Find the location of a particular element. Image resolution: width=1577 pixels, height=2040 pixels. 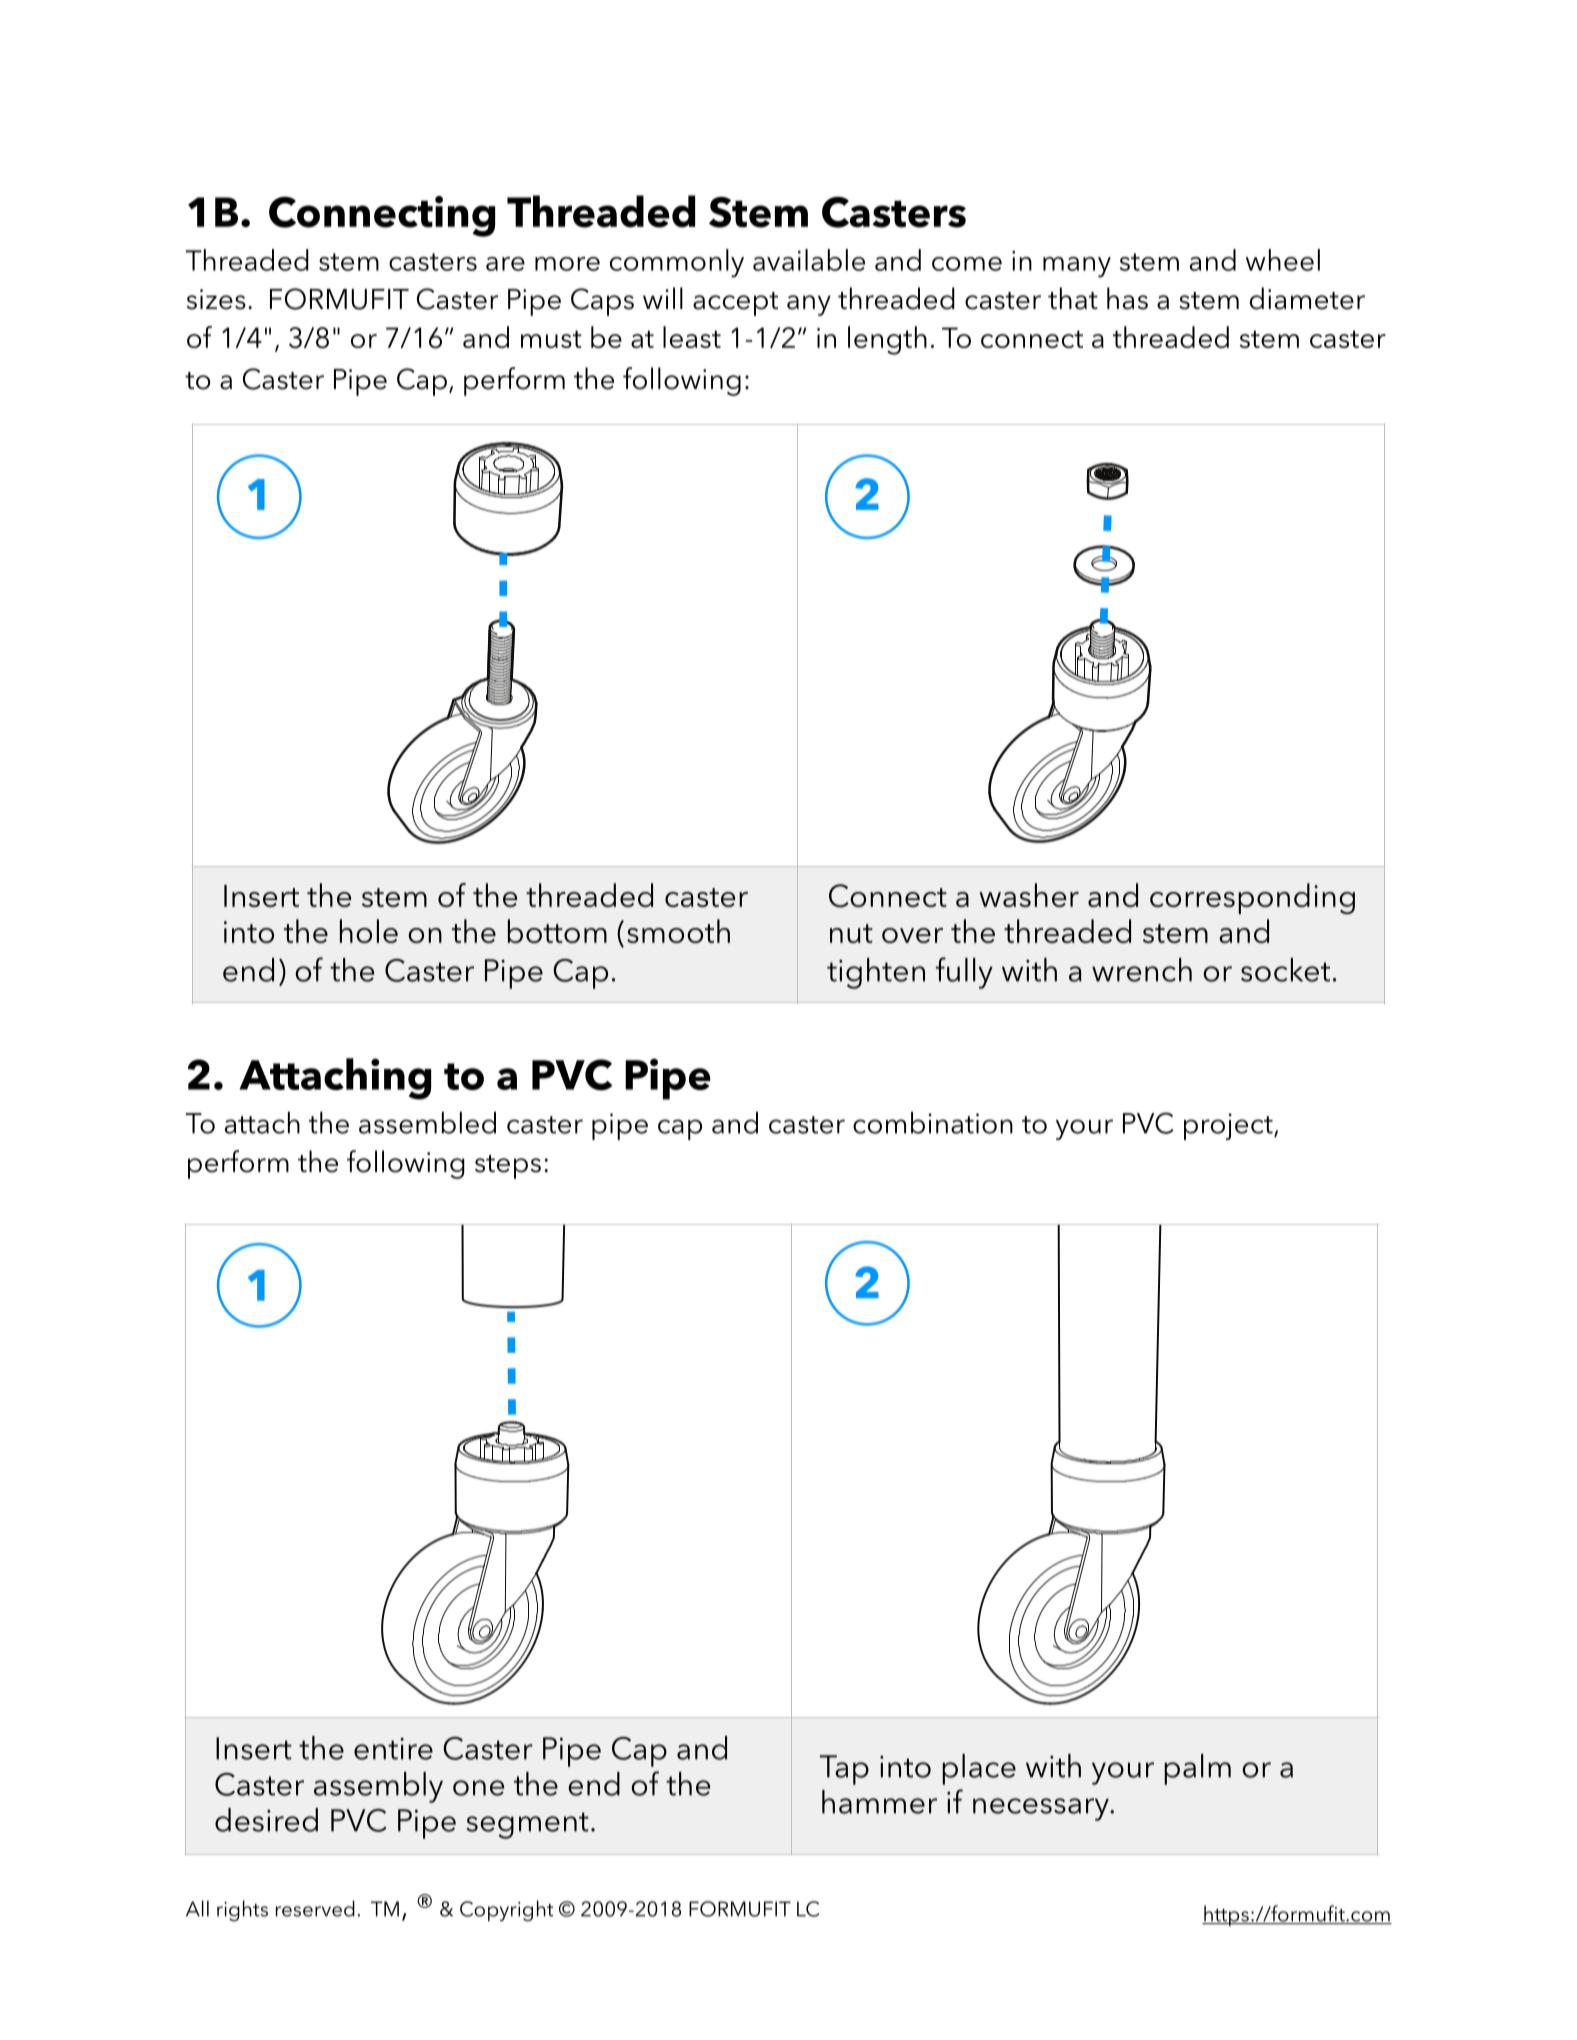

hammer is located at coordinates (879, 1802).
